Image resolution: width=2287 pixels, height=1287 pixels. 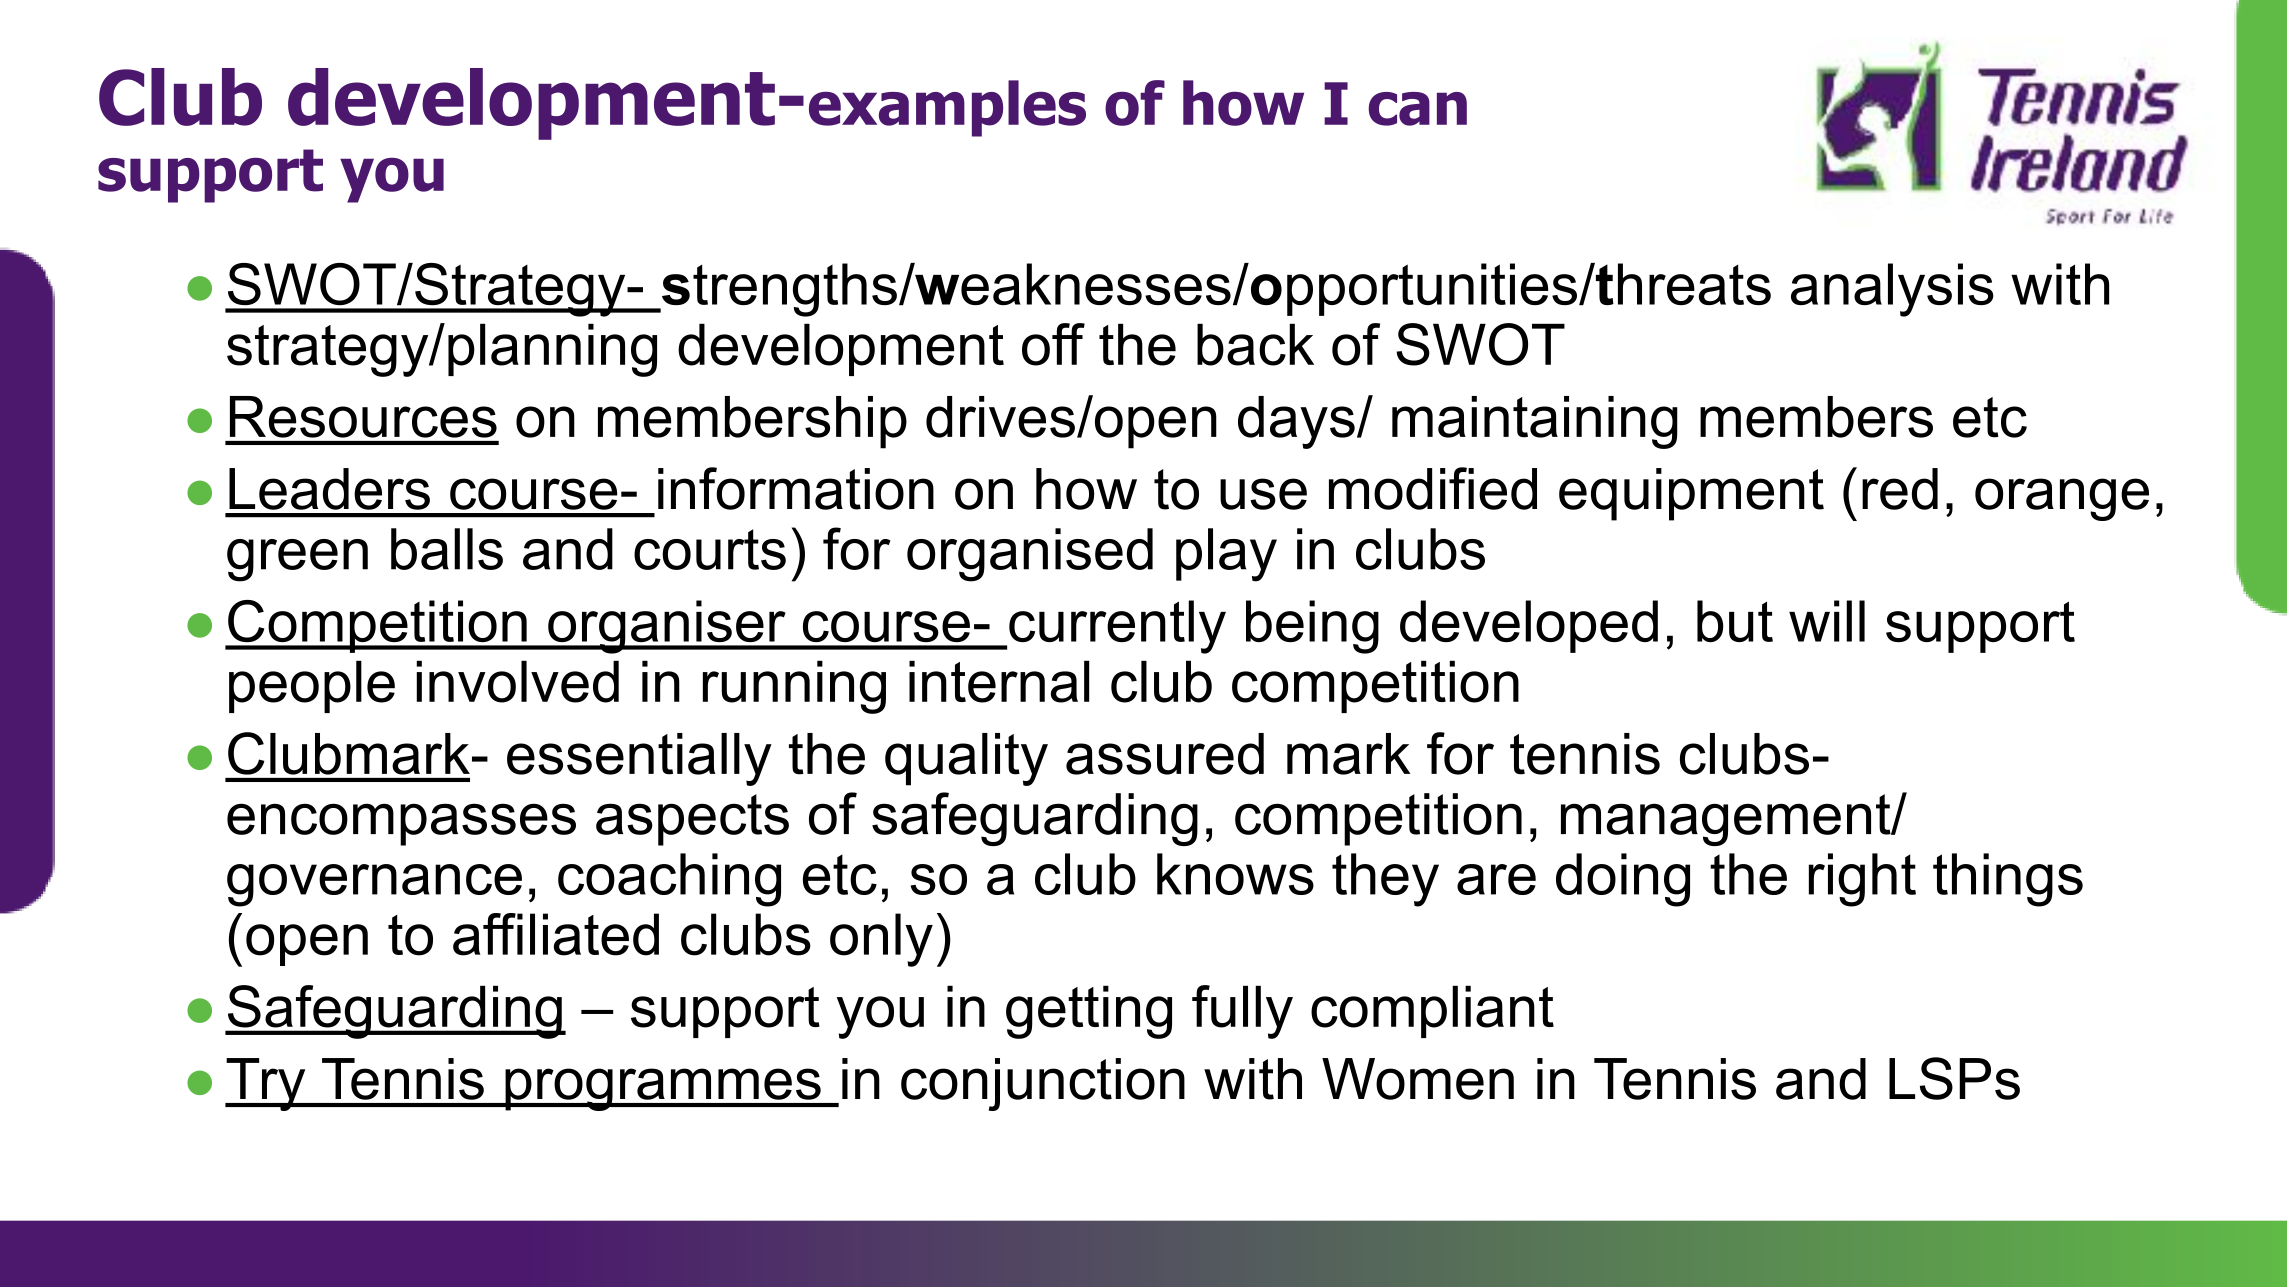 What do you see at coordinates (1053, 344) in the page?
I see `off` at bounding box center [1053, 344].
